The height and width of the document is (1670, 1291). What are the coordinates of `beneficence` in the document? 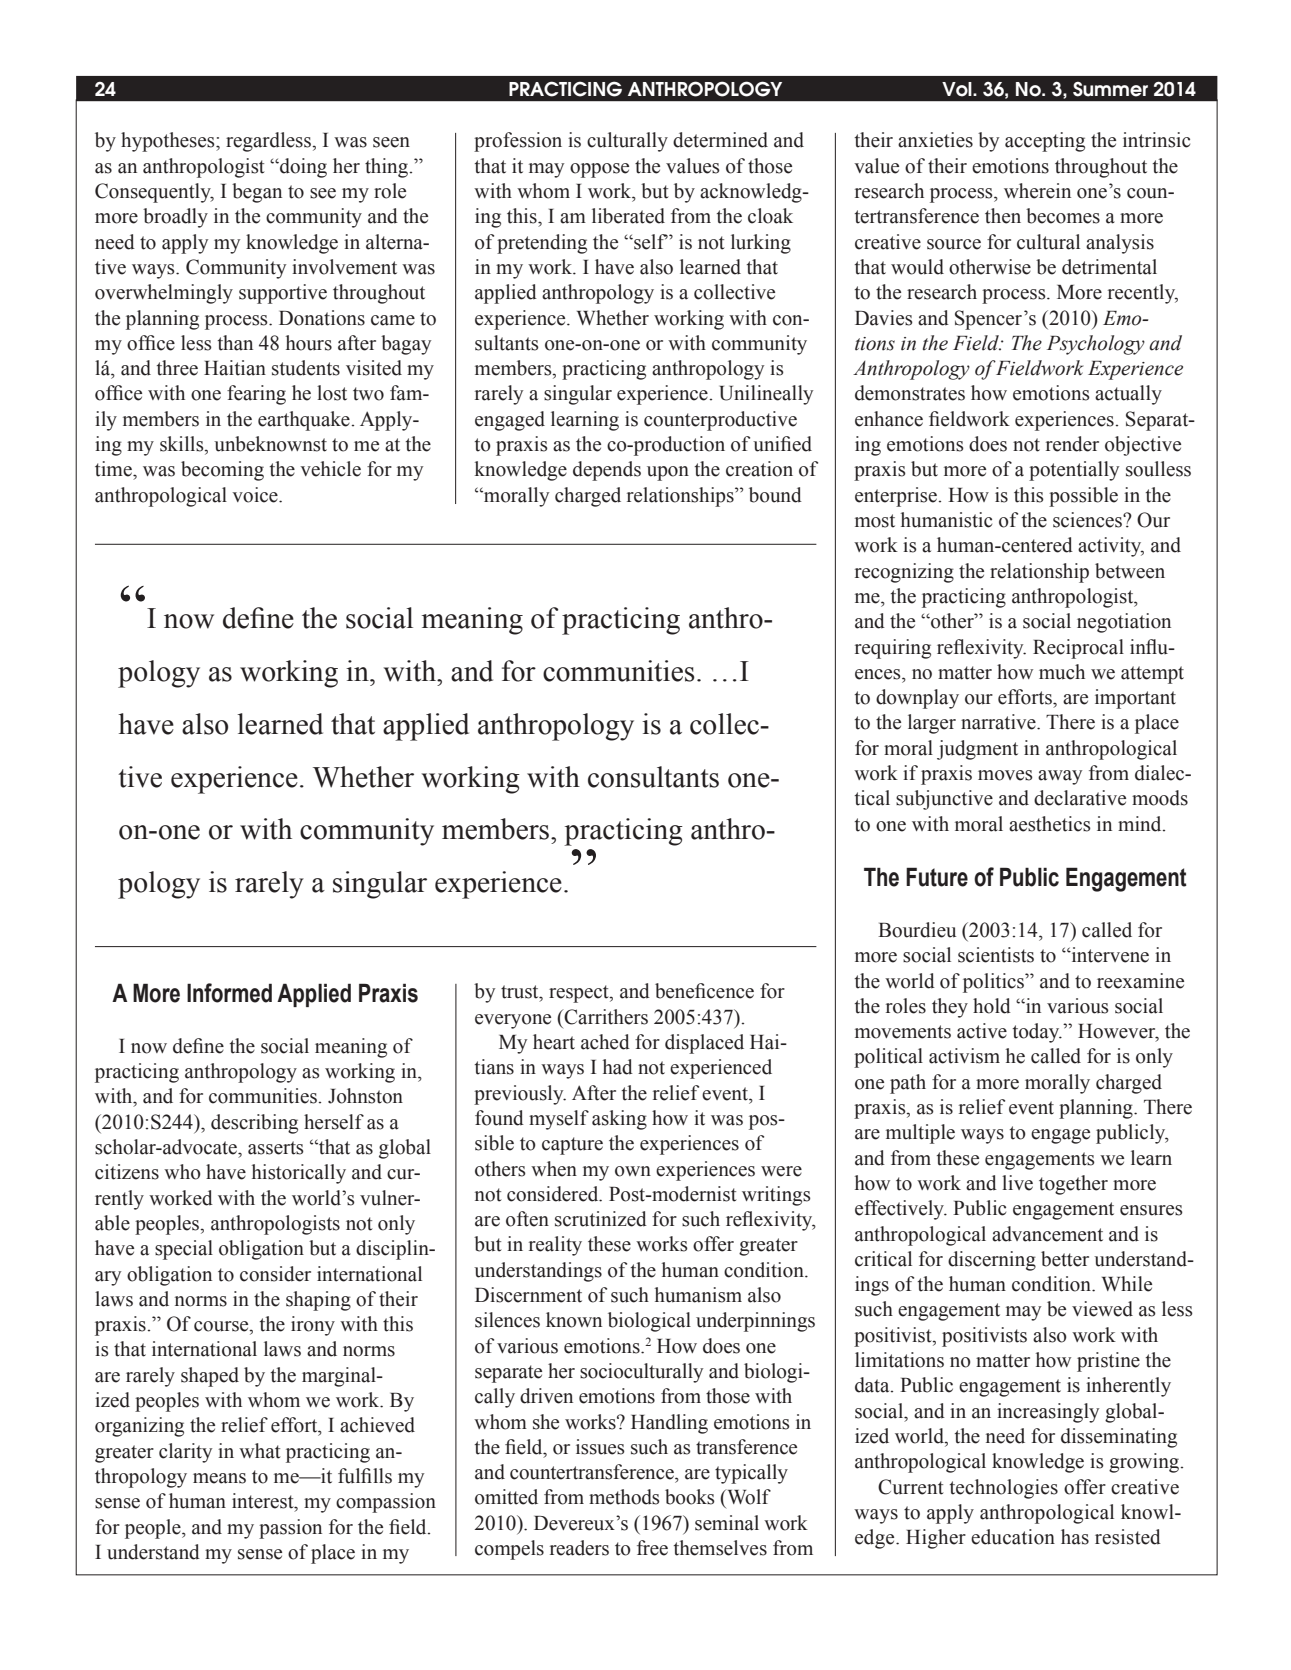 It's located at (704, 991).
